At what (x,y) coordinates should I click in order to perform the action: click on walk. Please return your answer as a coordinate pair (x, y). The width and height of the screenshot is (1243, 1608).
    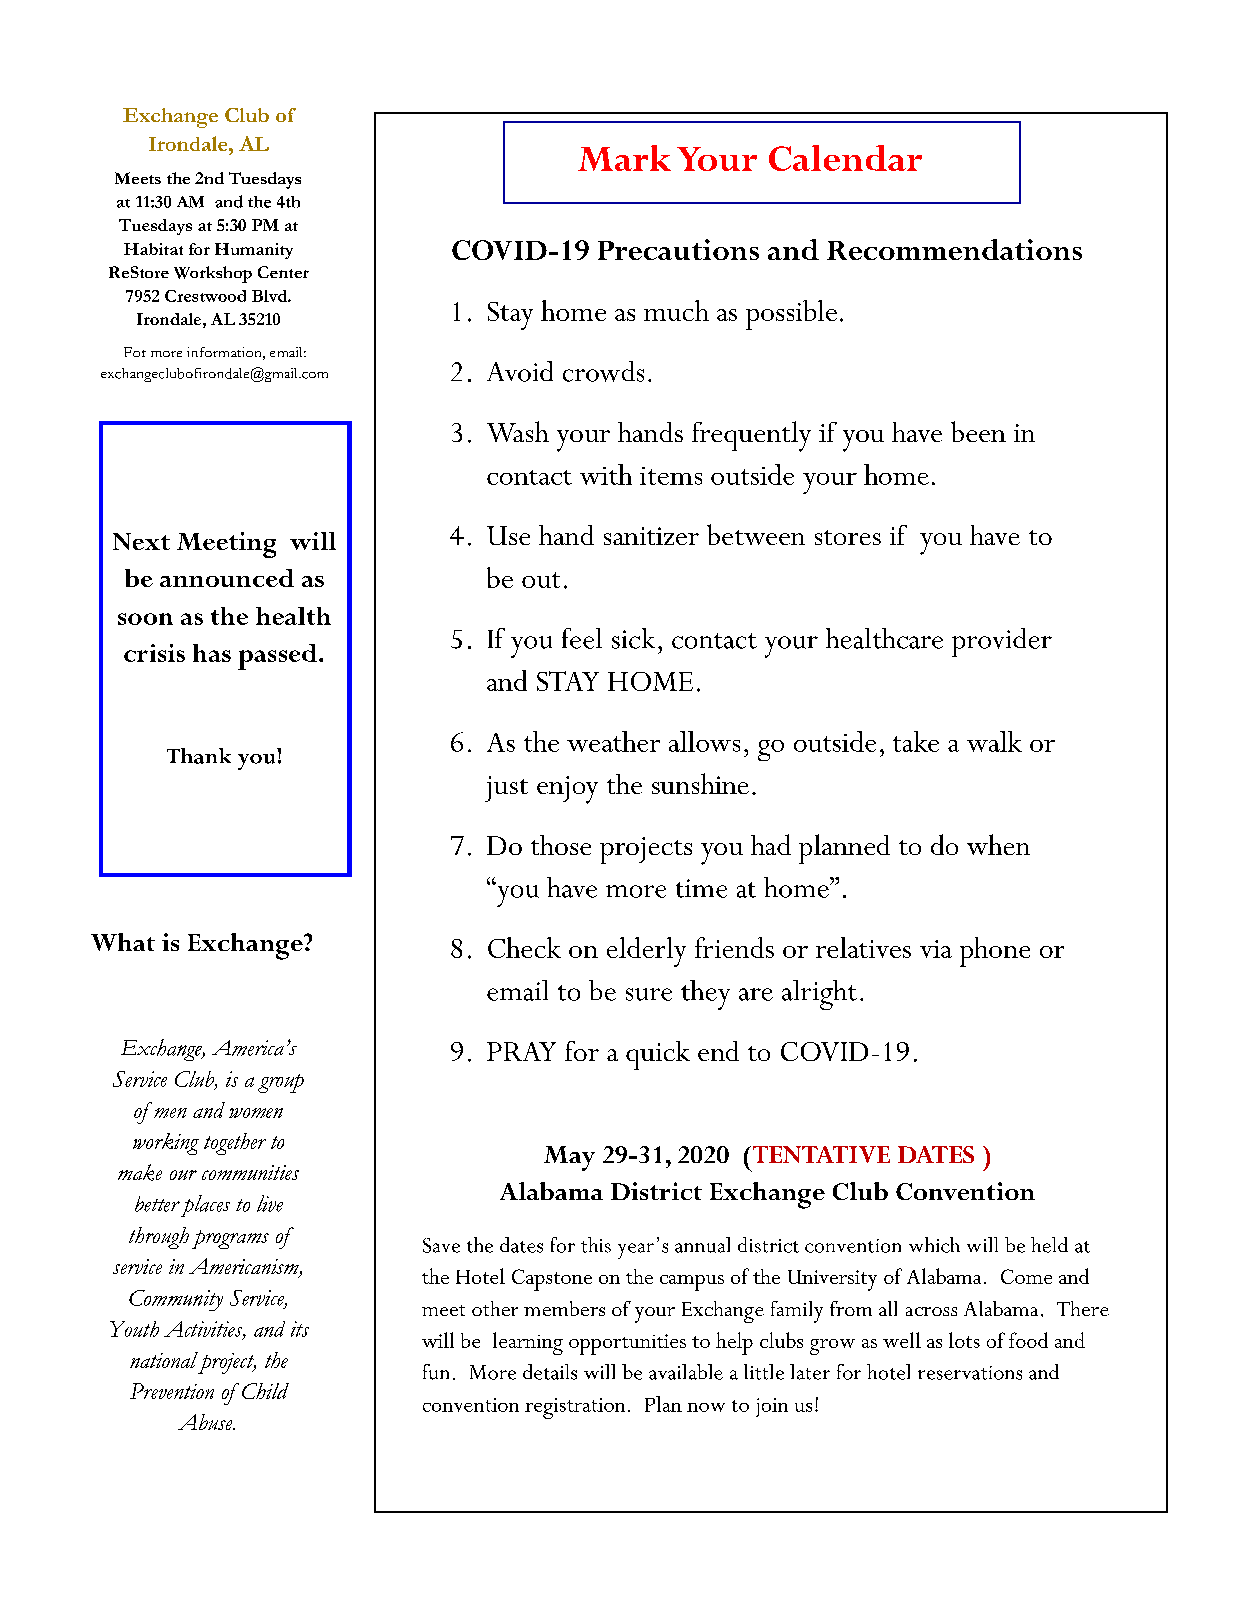
    Looking at the image, I should click on (994, 741).
